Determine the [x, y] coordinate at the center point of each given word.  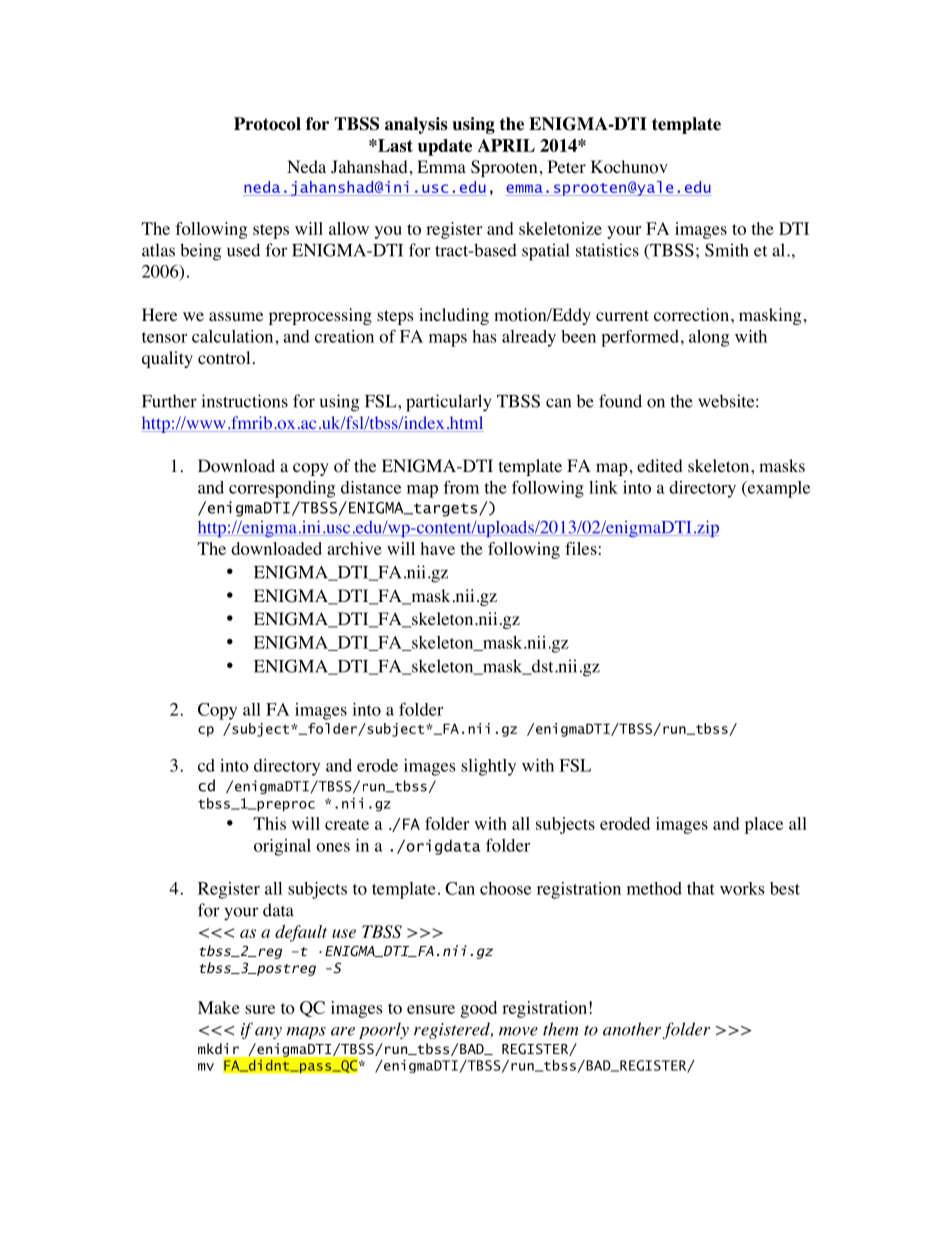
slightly [488, 767]
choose [505, 888]
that [701, 888]
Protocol [267, 124]
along [709, 338]
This [269, 823]
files [581, 548]
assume [236, 316]
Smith [727, 250]
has [484, 336]
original [282, 847]
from [461, 487]
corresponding [282, 489]
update [445, 147]
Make [219, 1007]
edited [660, 465]
